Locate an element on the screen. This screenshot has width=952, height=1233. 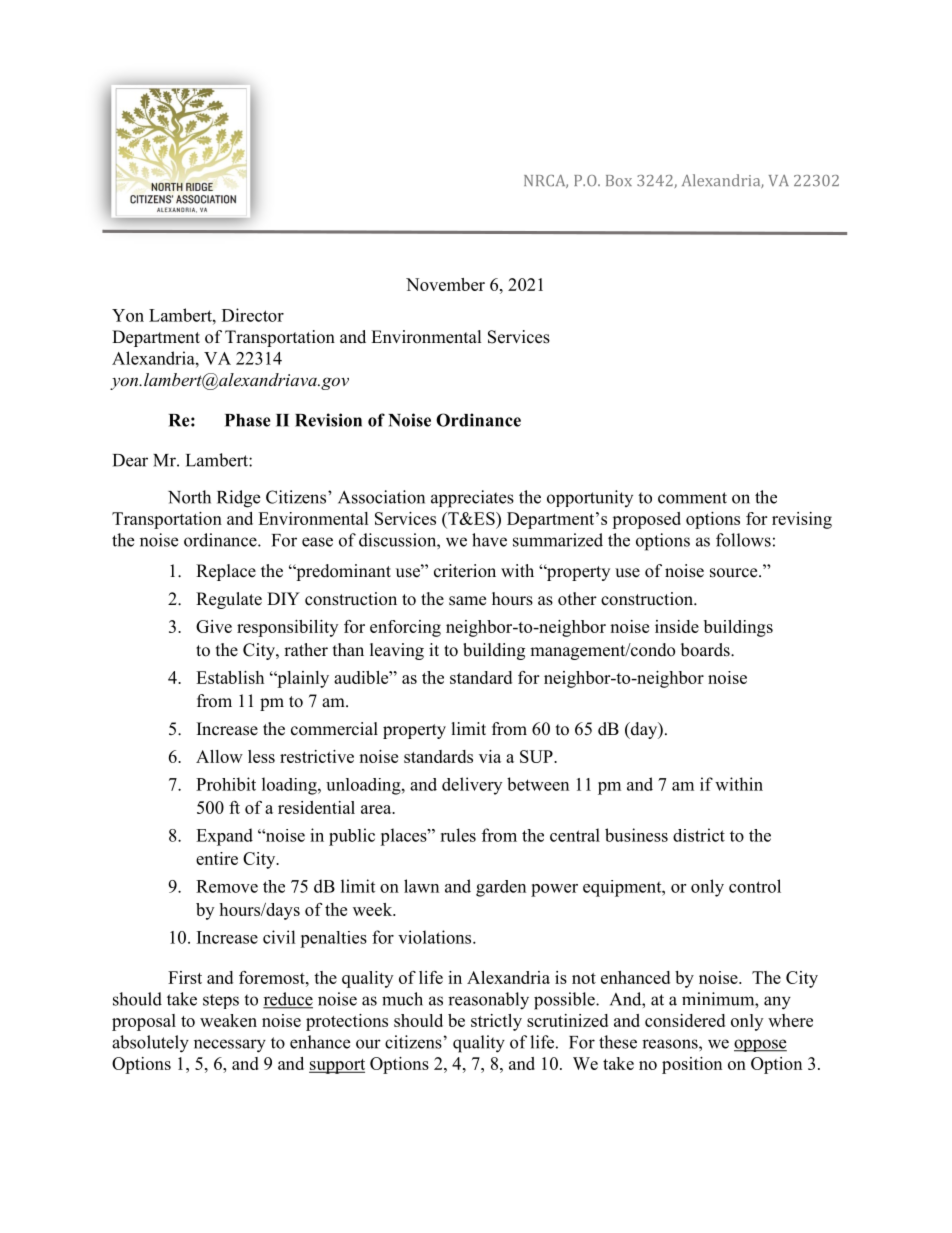
follows is located at coordinates (743, 540).
